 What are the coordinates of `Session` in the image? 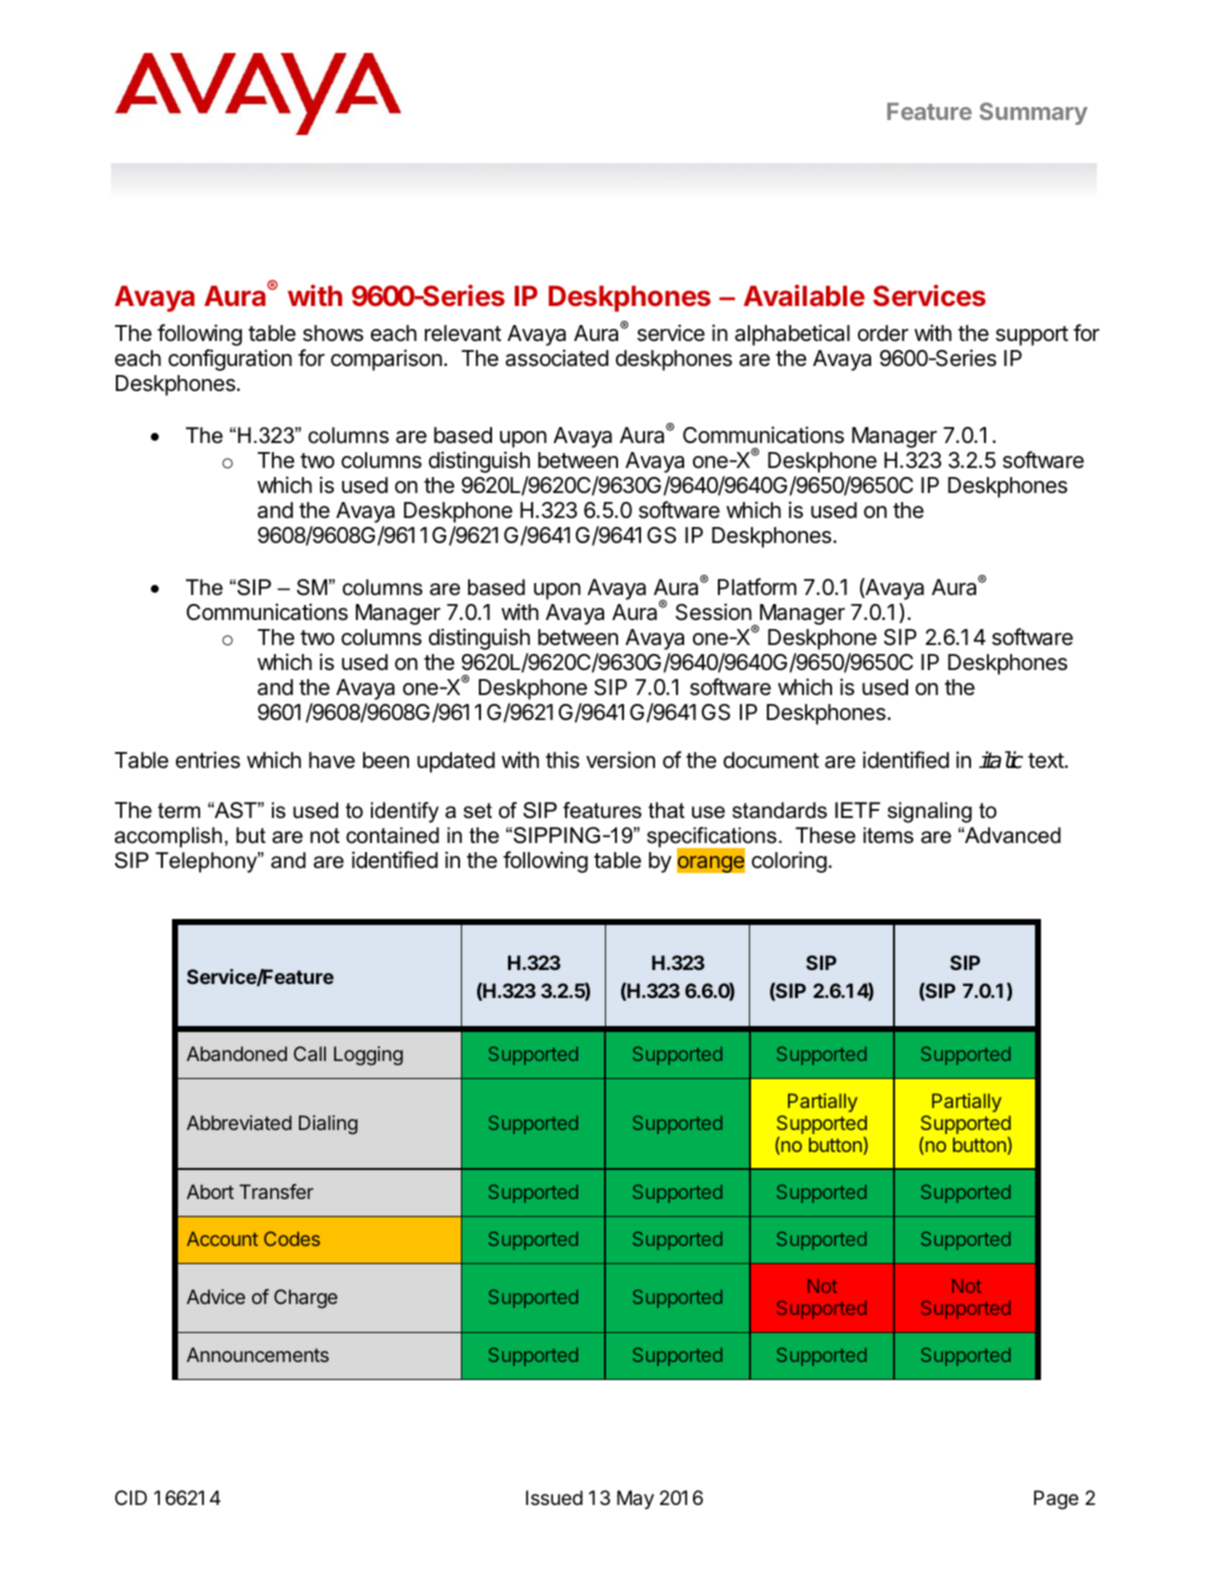 It's located at (714, 612).
